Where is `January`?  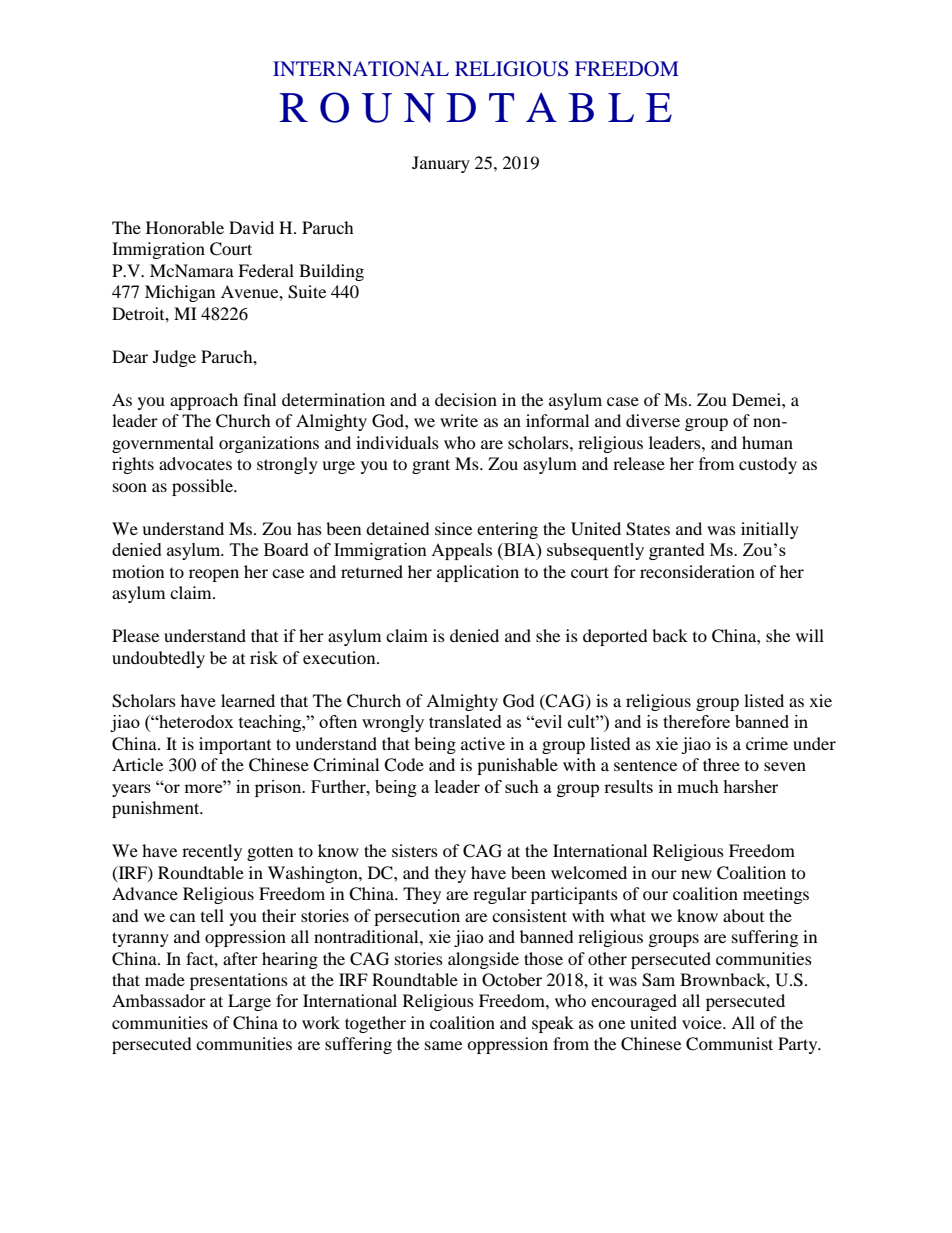 January is located at coordinates (441, 164).
